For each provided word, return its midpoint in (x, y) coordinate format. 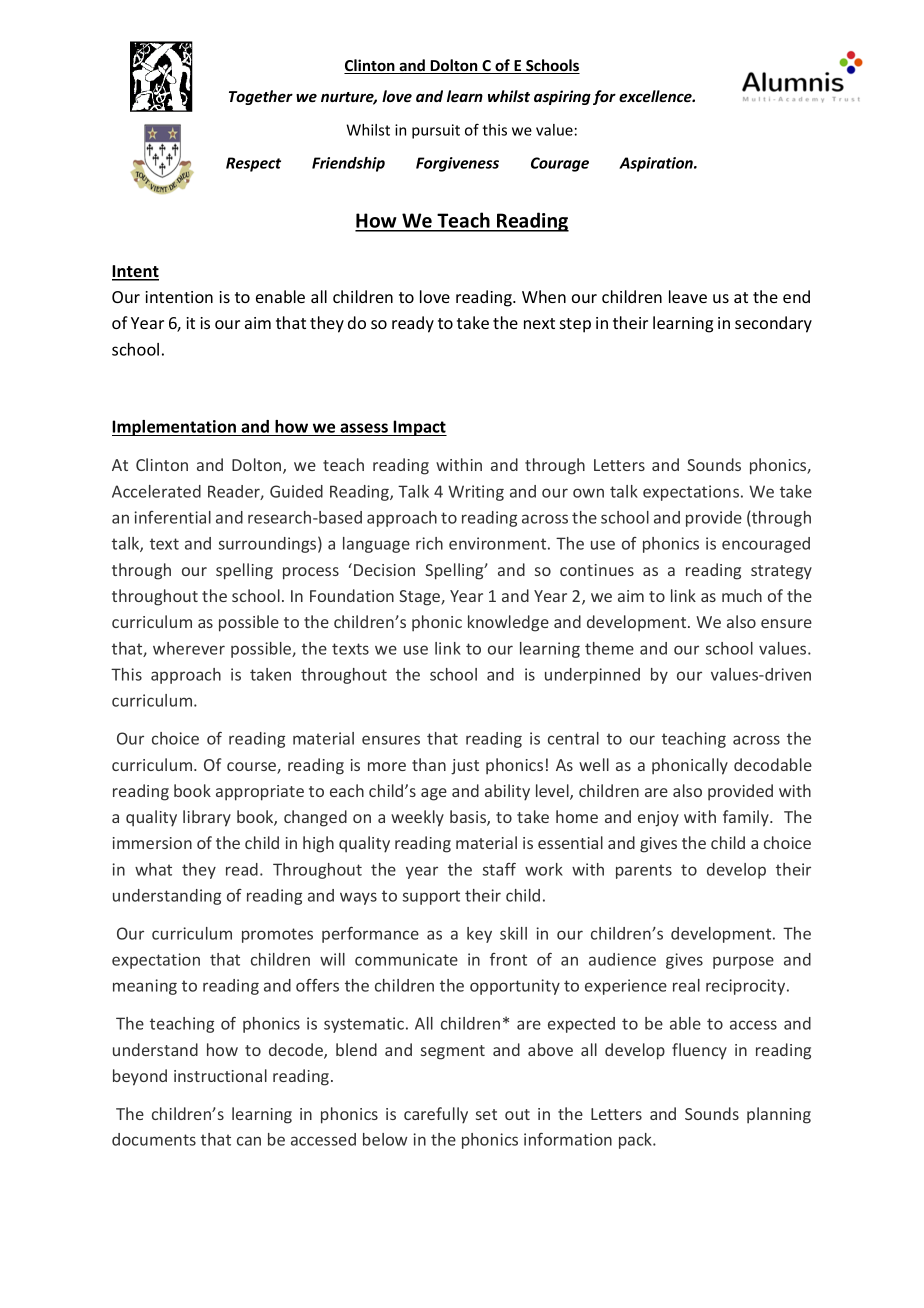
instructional (220, 1075)
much (742, 595)
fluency (699, 1051)
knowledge (508, 623)
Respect (253, 164)
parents (644, 871)
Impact (419, 428)
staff (499, 869)
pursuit (436, 131)
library (207, 818)
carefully (436, 1115)
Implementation (175, 428)
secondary (773, 324)
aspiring (562, 97)
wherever (189, 648)
